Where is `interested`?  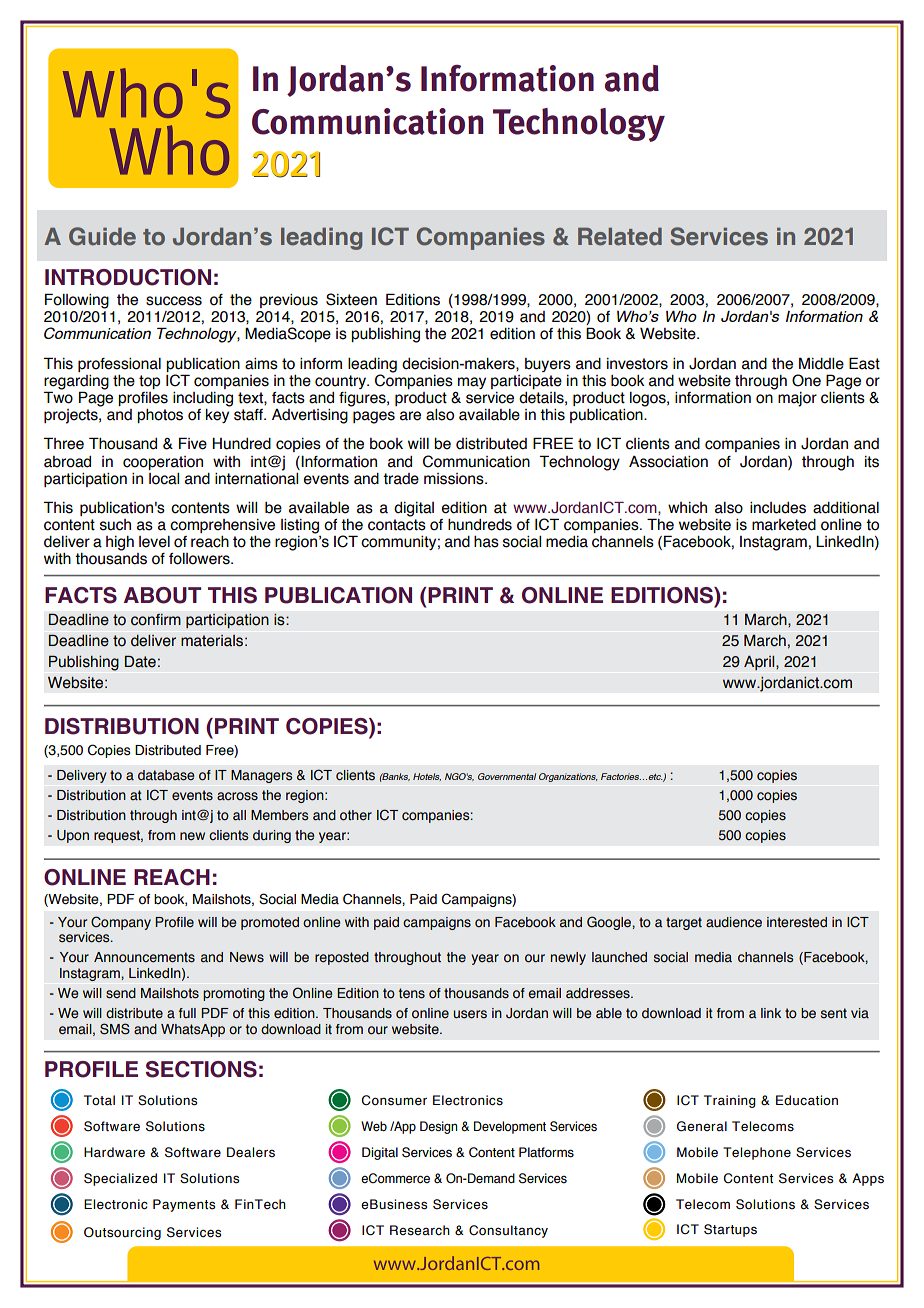 interested is located at coordinates (797, 922).
